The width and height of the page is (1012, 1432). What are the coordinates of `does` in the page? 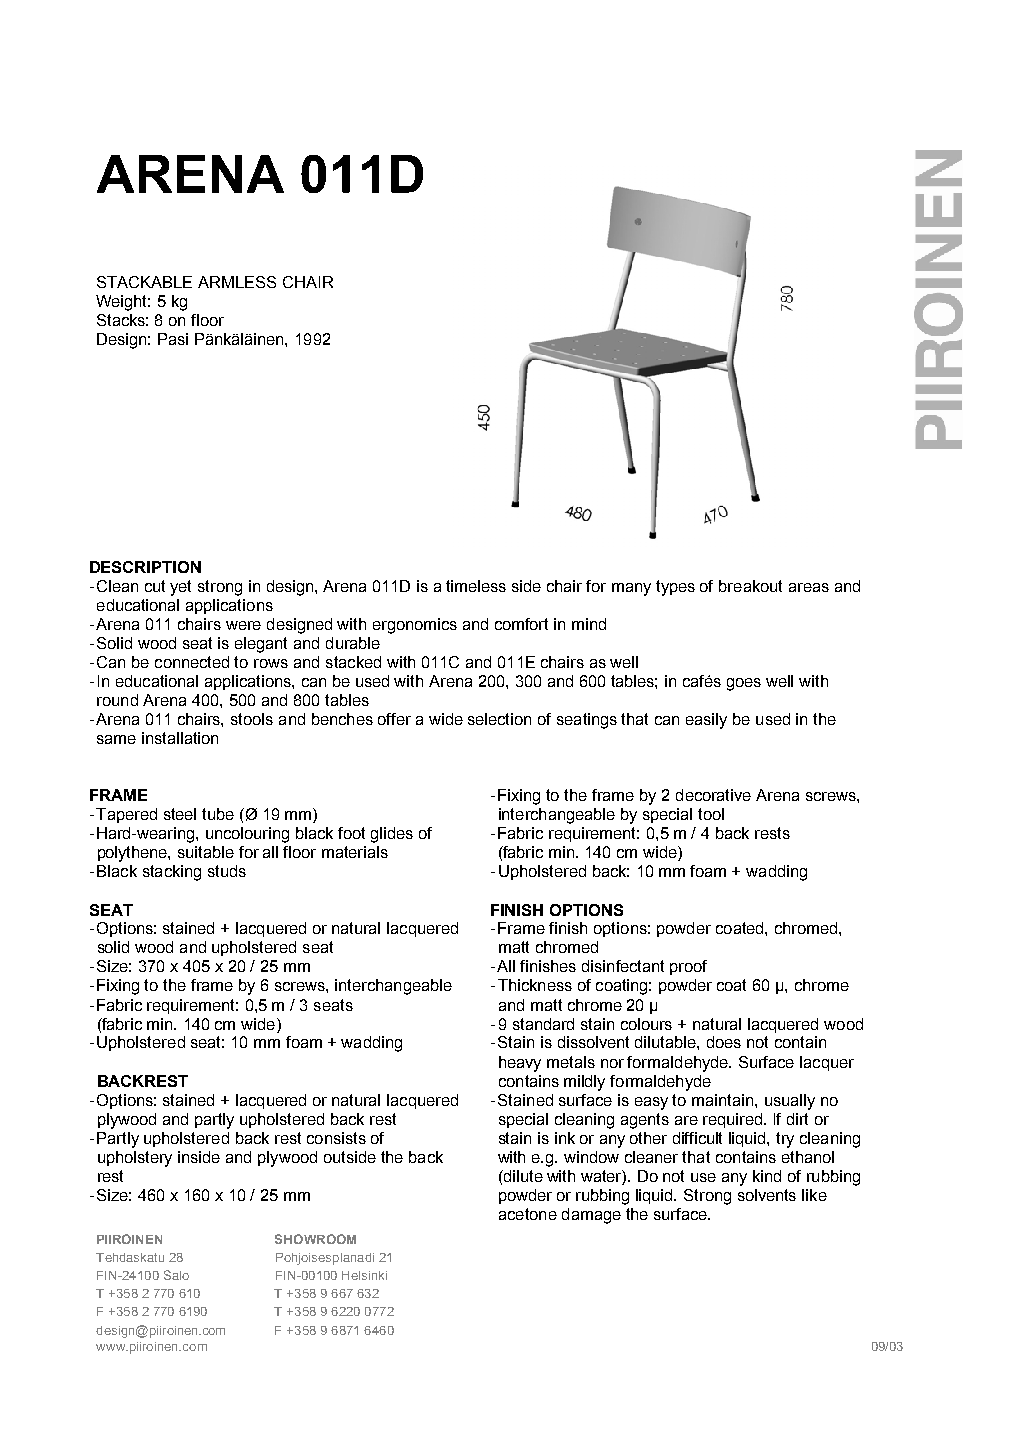 It's located at (724, 1042).
